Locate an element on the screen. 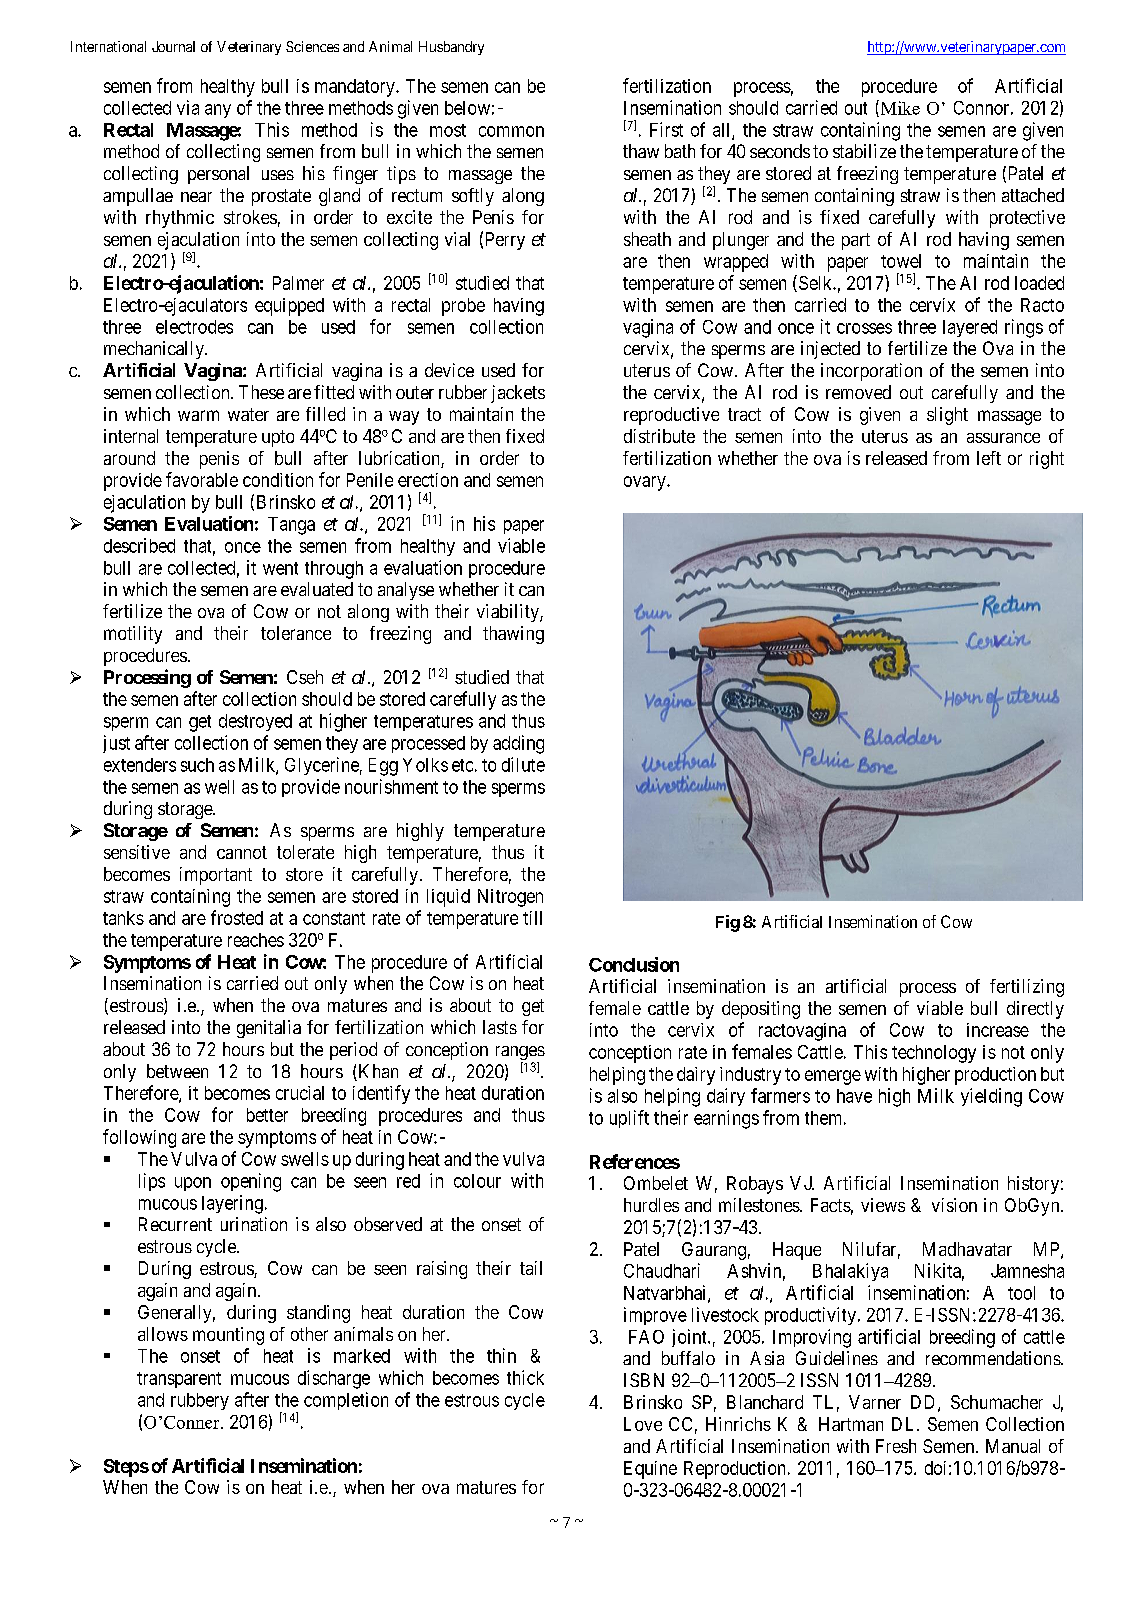 Image resolution: width=1133 pixels, height=1603 pixels. common is located at coordinates (511, 131).
